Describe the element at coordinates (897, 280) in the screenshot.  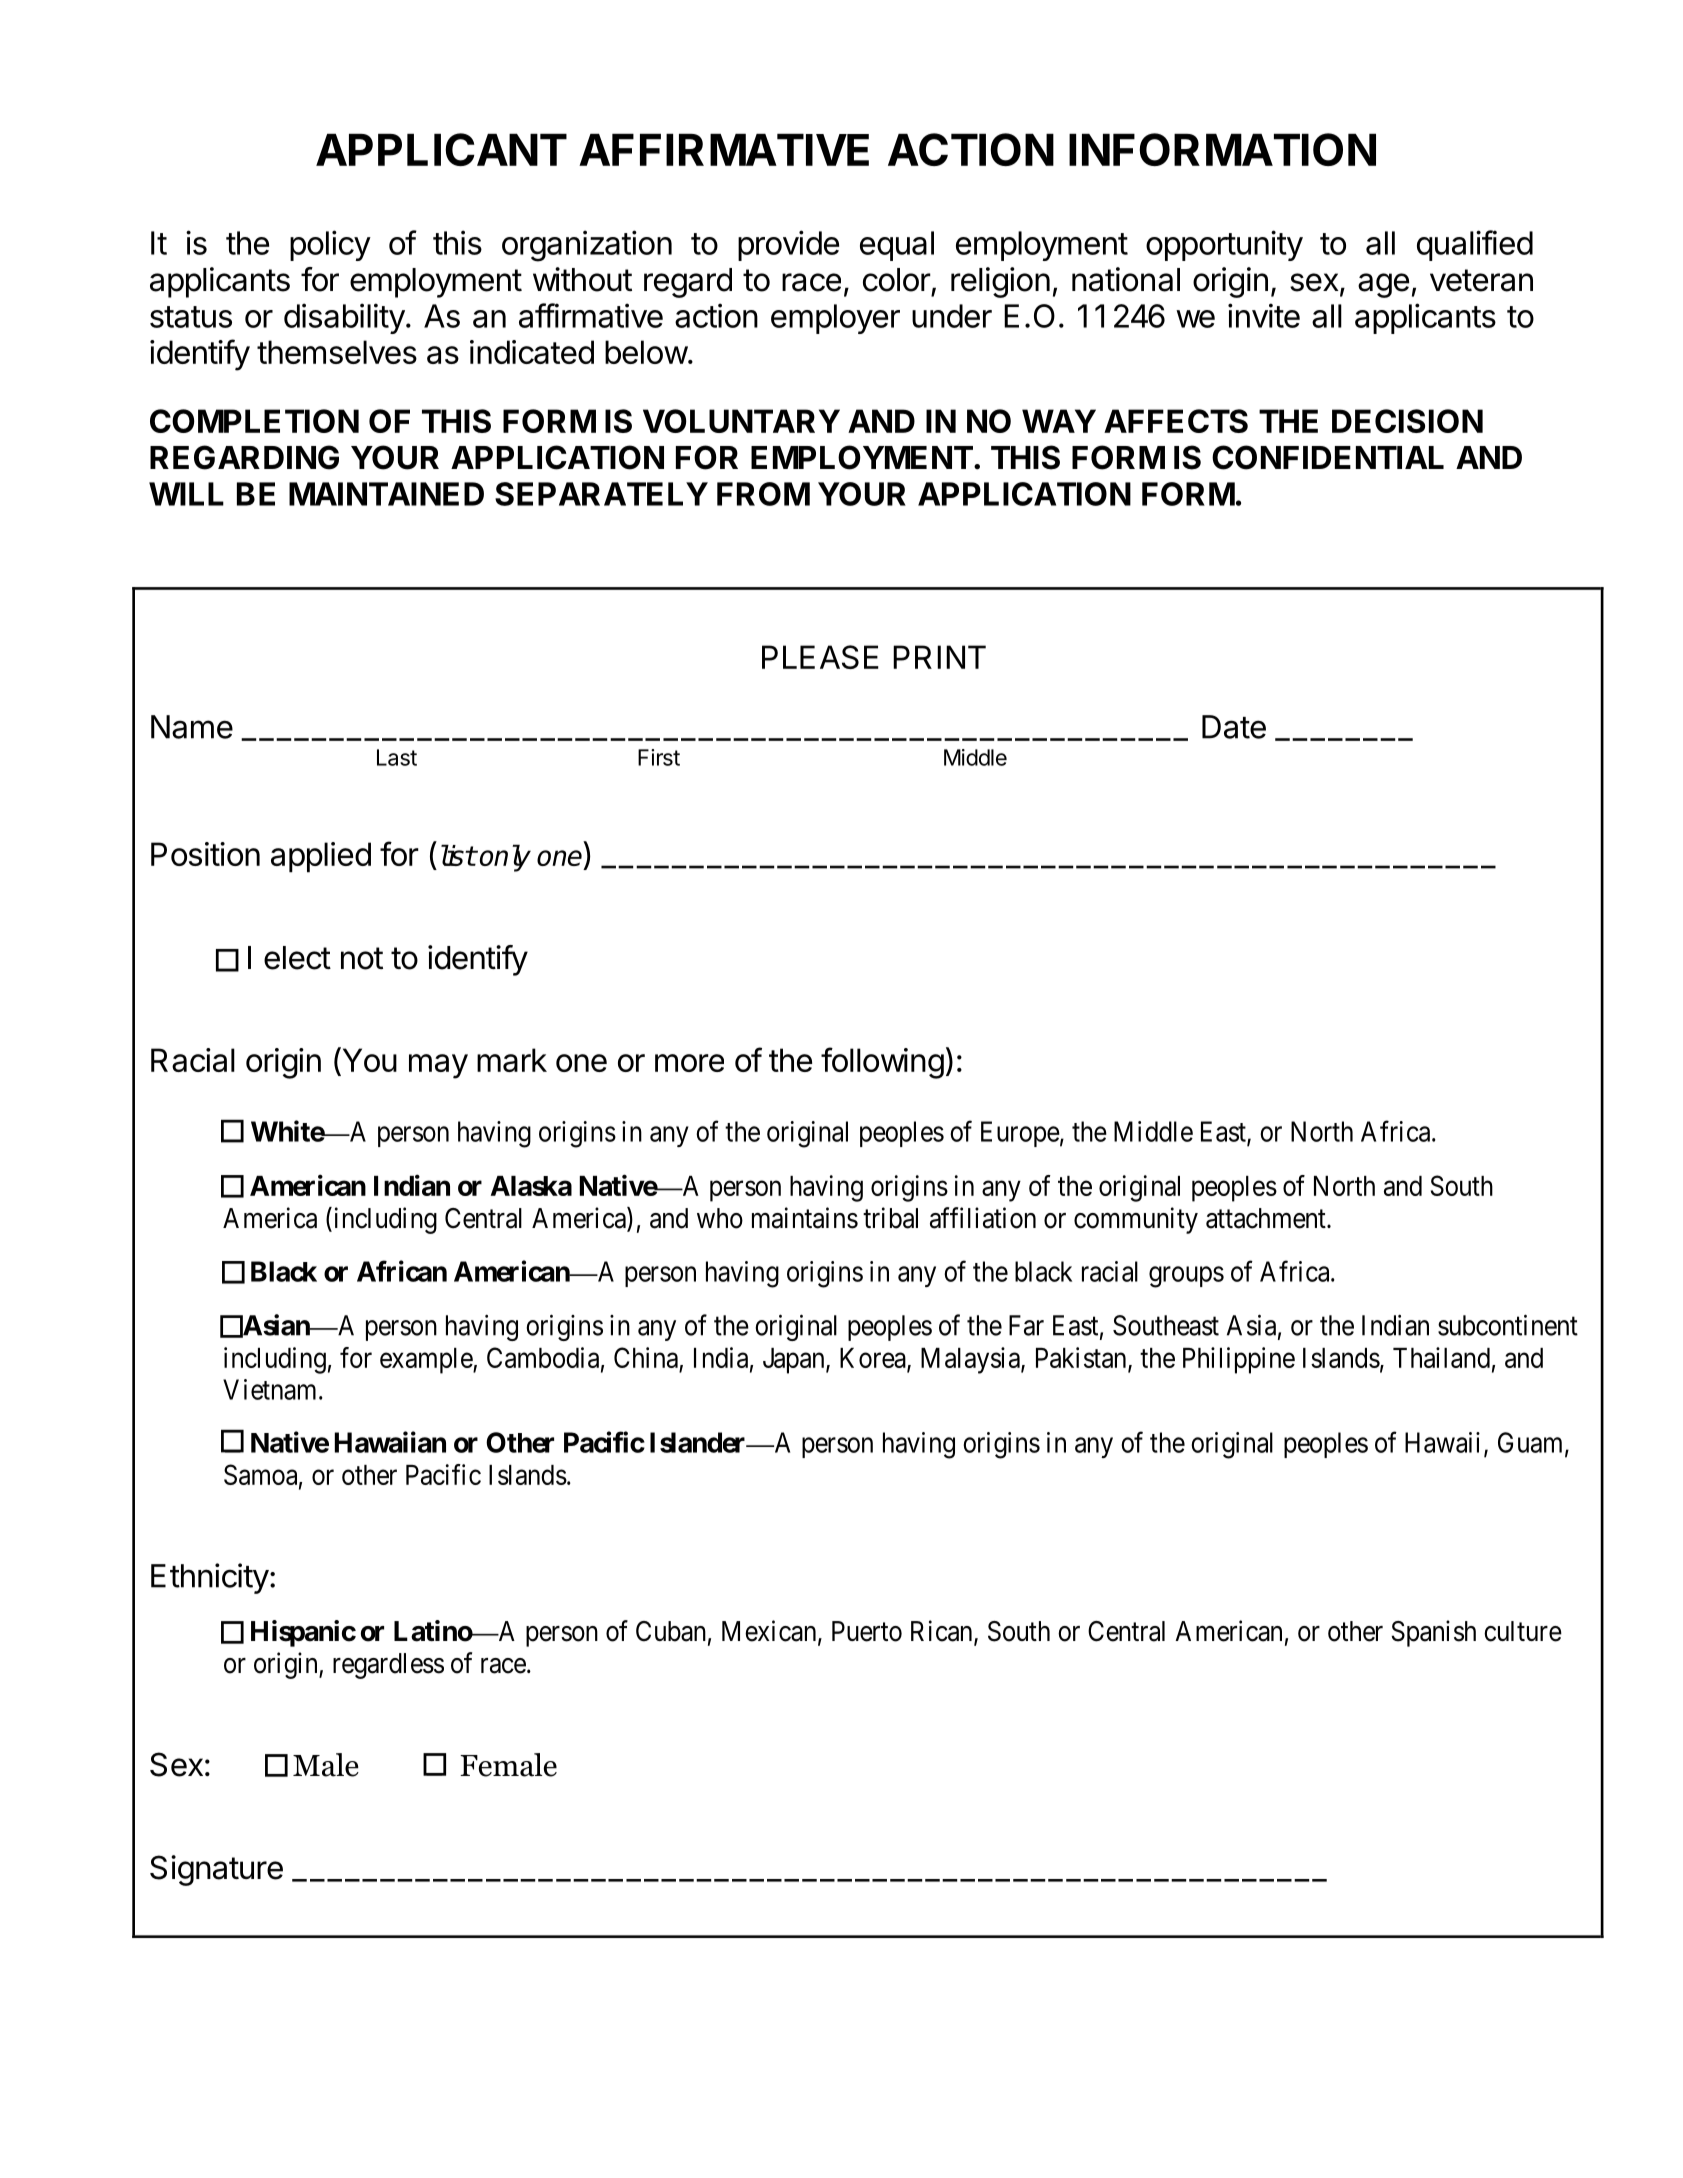
I see `color` at that location.
